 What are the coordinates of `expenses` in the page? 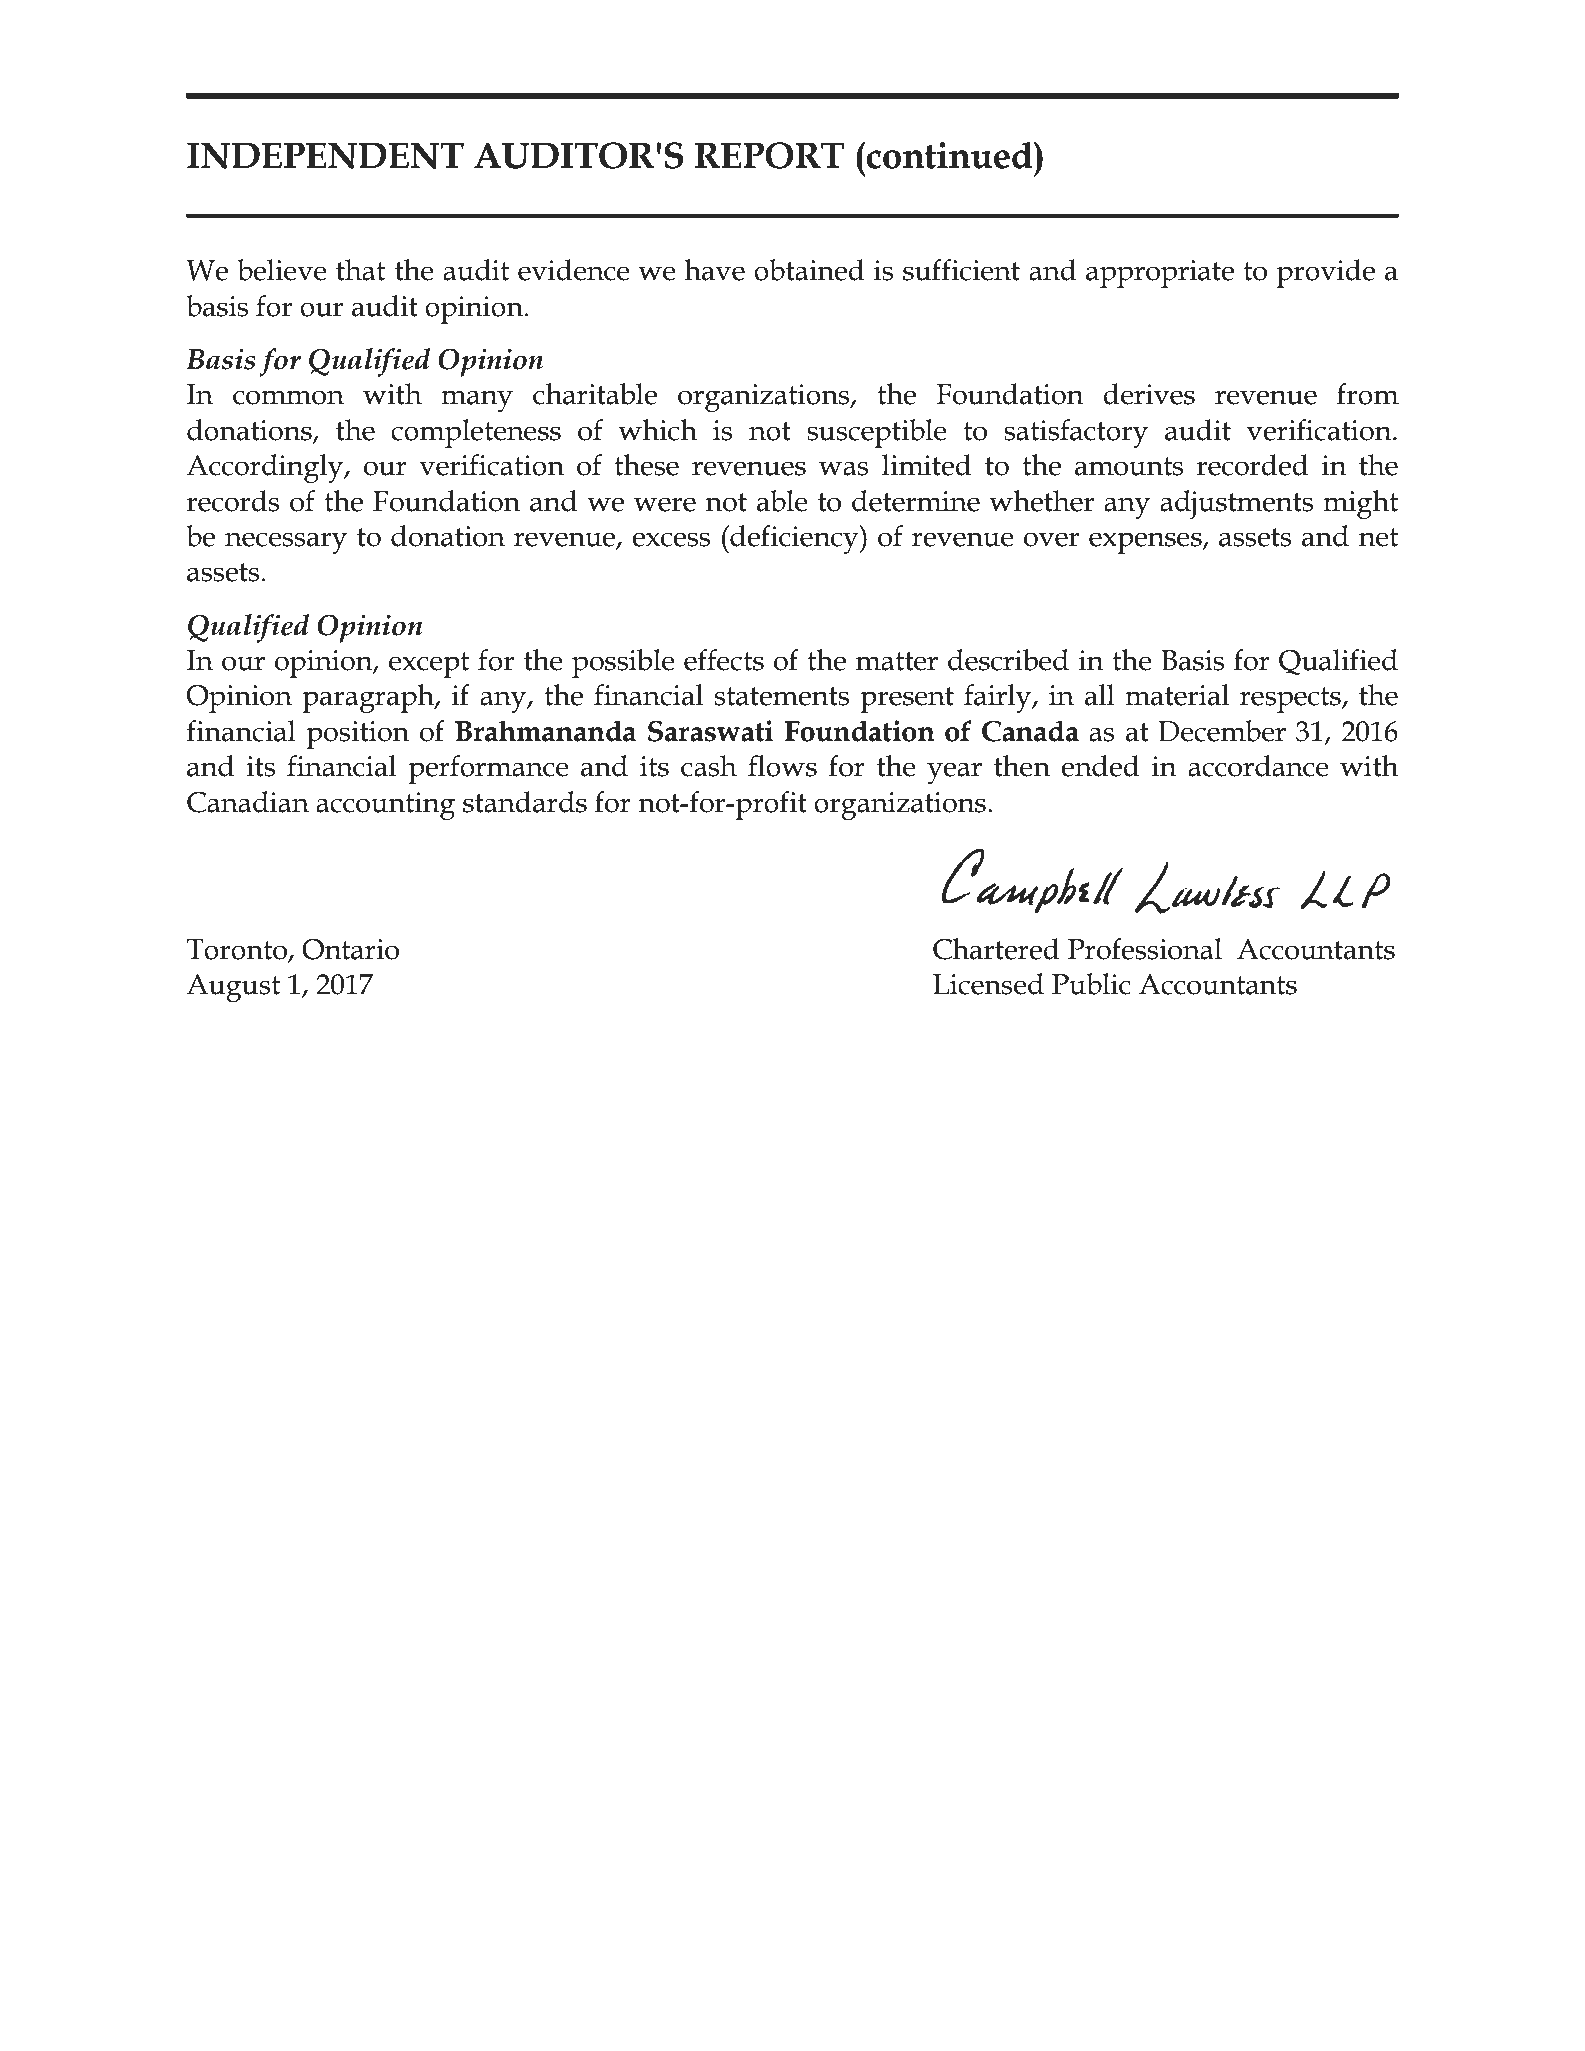 It's located at (1146, 543).
